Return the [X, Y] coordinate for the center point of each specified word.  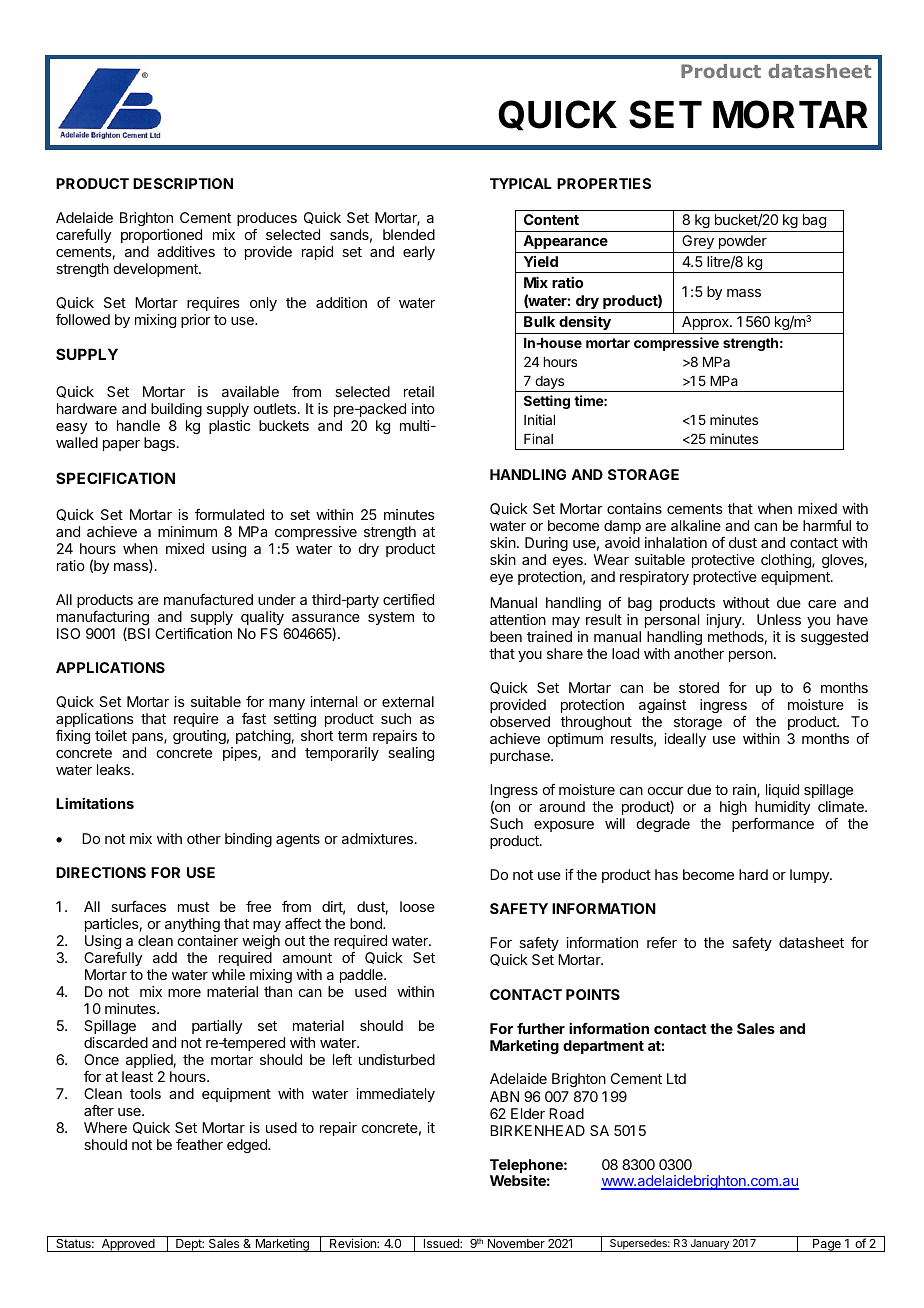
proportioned [161, 236]
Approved [128, 1245]
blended [409, 234]
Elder [528, 1113]
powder [743, 242]
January [709, 1245]
